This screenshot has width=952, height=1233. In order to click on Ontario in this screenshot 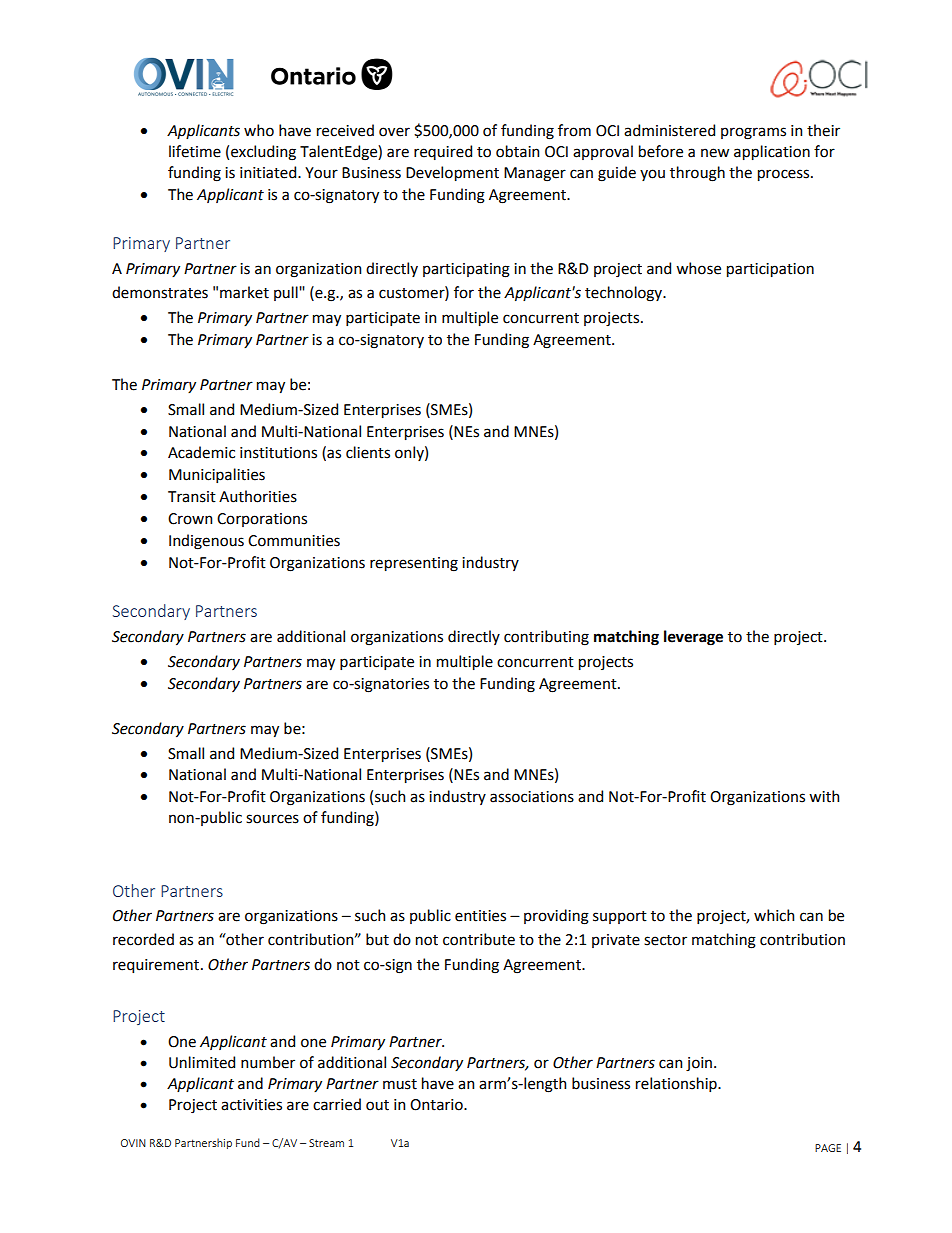, I will do `click(437, 1105)`.
